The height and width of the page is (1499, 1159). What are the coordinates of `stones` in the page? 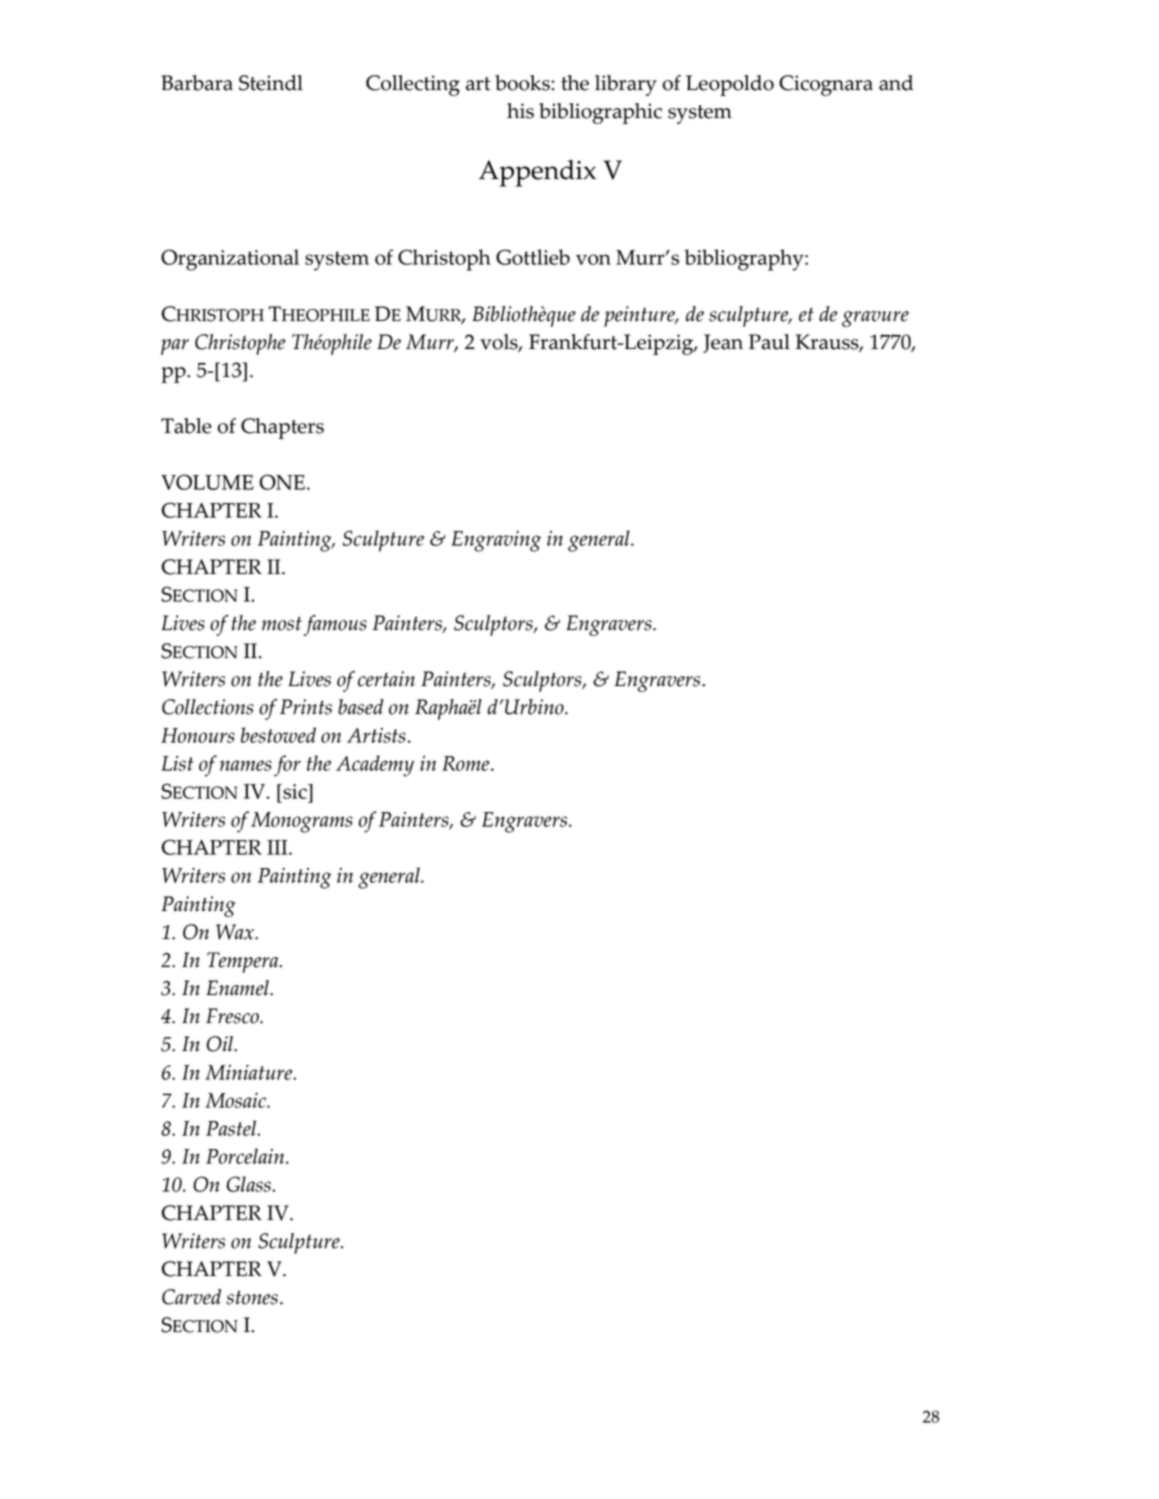 It's located at (252, 1297).
